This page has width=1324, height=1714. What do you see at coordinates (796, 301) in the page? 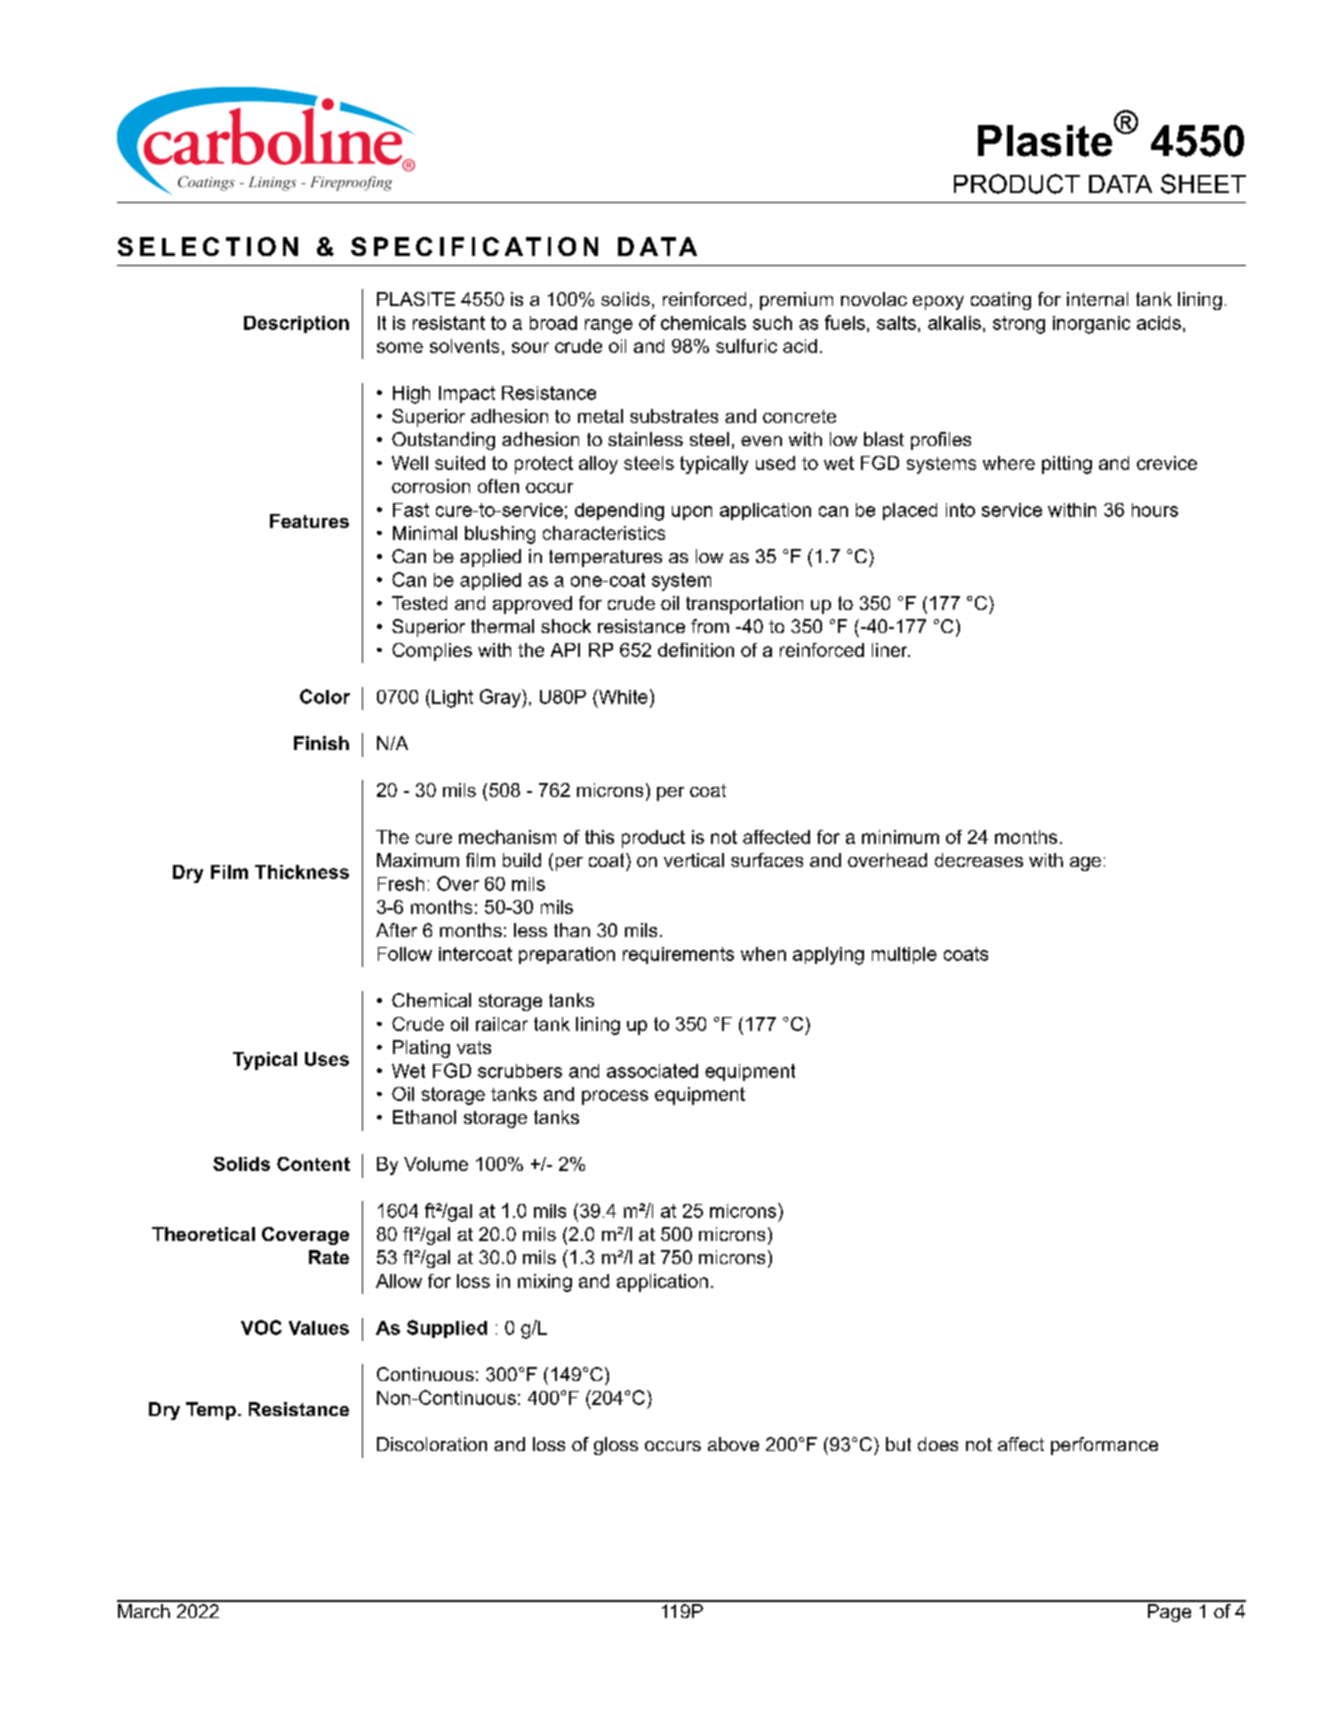
I see `premium` at bounding box center [796, 301].
